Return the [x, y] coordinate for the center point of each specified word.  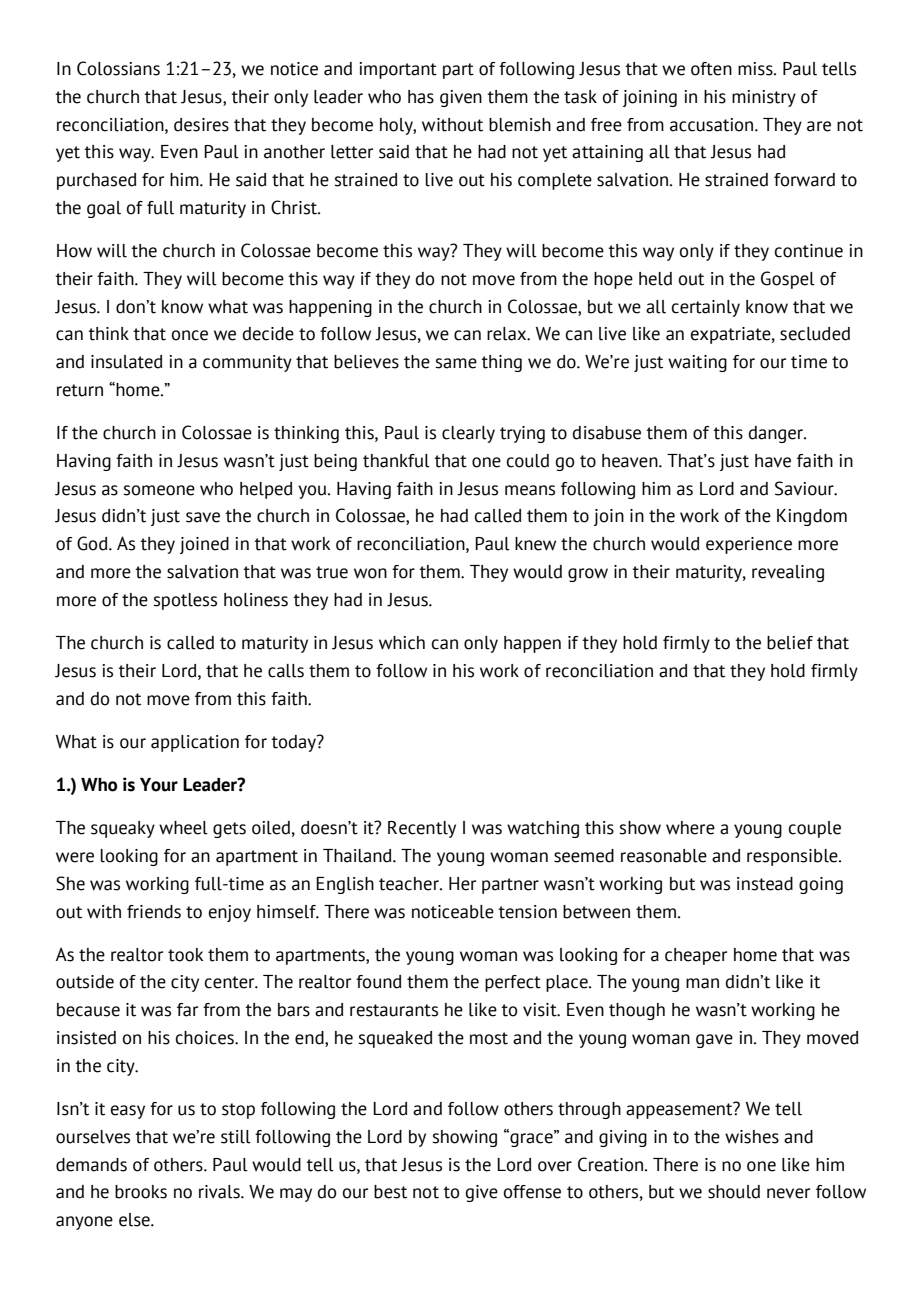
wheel [183, 828]
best [390, 1192]
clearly [468, 434]
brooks [141, 1192]
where [690, 828]
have [773, 461]
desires [201, 125]
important [398, 70]
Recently [422, 829]
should [734, 1192]
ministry [764, 98]
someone [159, 490]
